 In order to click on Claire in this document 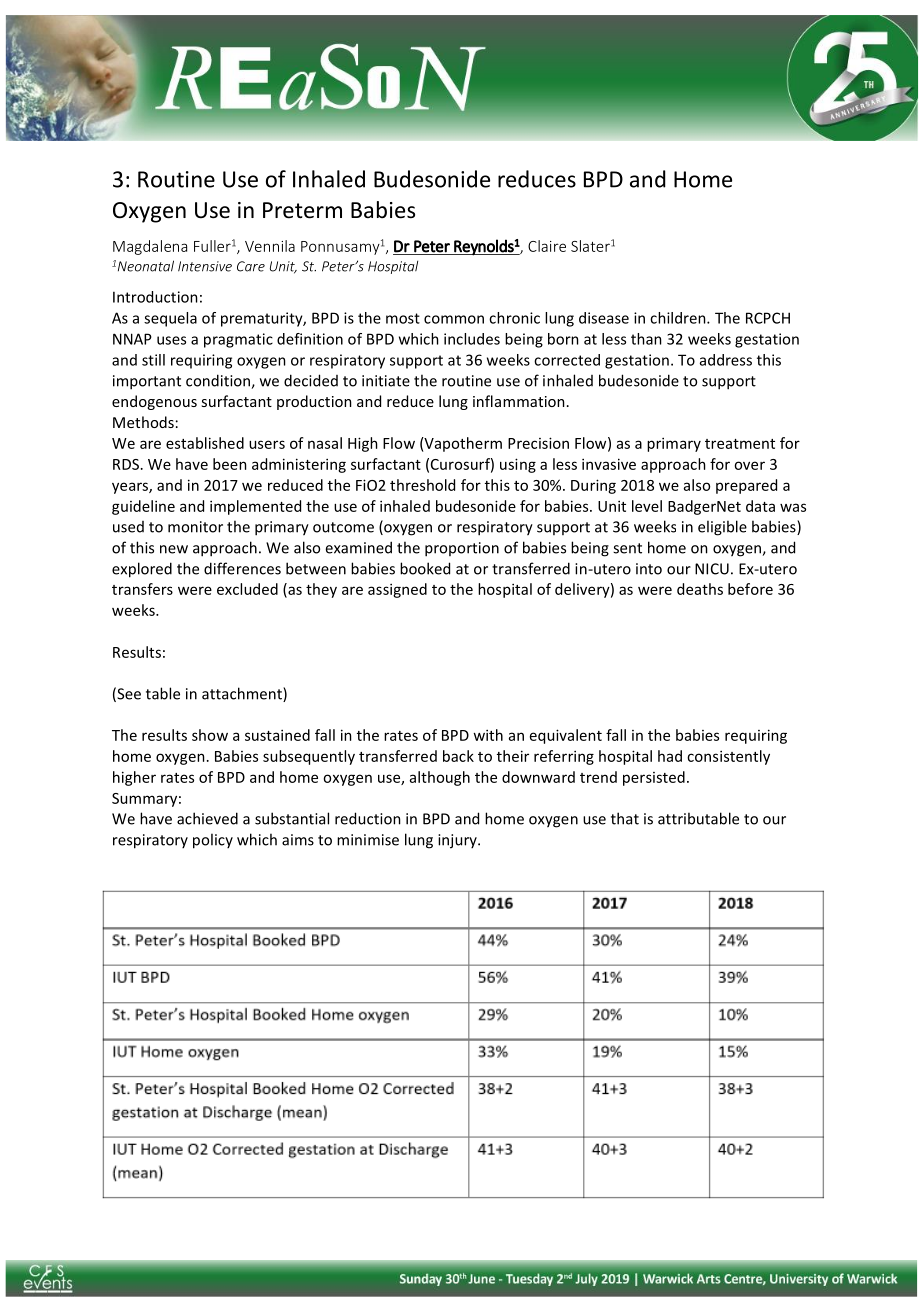, I will do `click(547, 246)`.
